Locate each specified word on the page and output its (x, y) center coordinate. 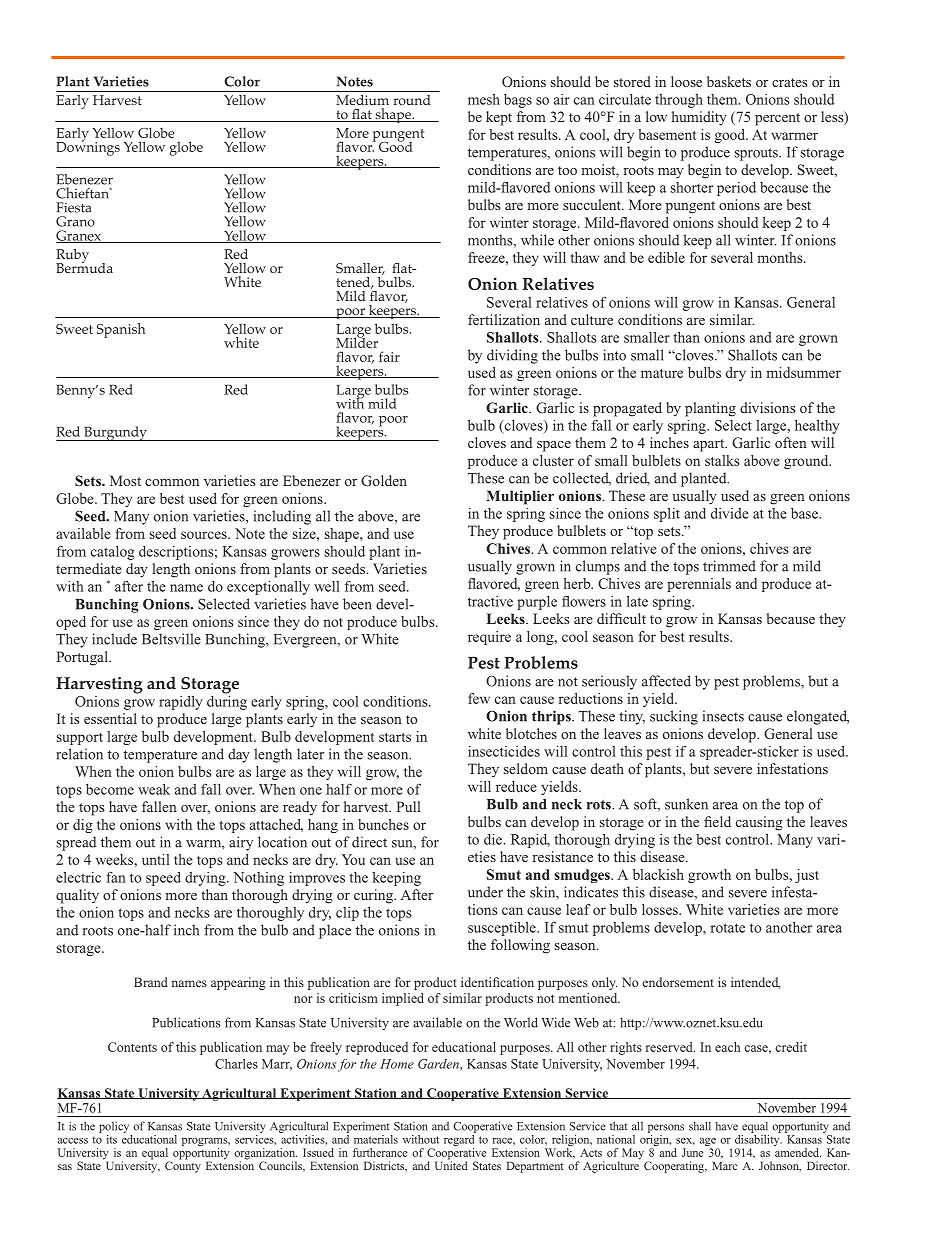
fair (389, 356)
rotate (728, 928)
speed (163, 879)
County (183, 1166)
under (485, 892)
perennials (699, 585)
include (114, 639)
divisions (767, 407)
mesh (484, 99)
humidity (699, 118)
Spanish (121, 330)
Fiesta (73, 207)
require (489, 638)
